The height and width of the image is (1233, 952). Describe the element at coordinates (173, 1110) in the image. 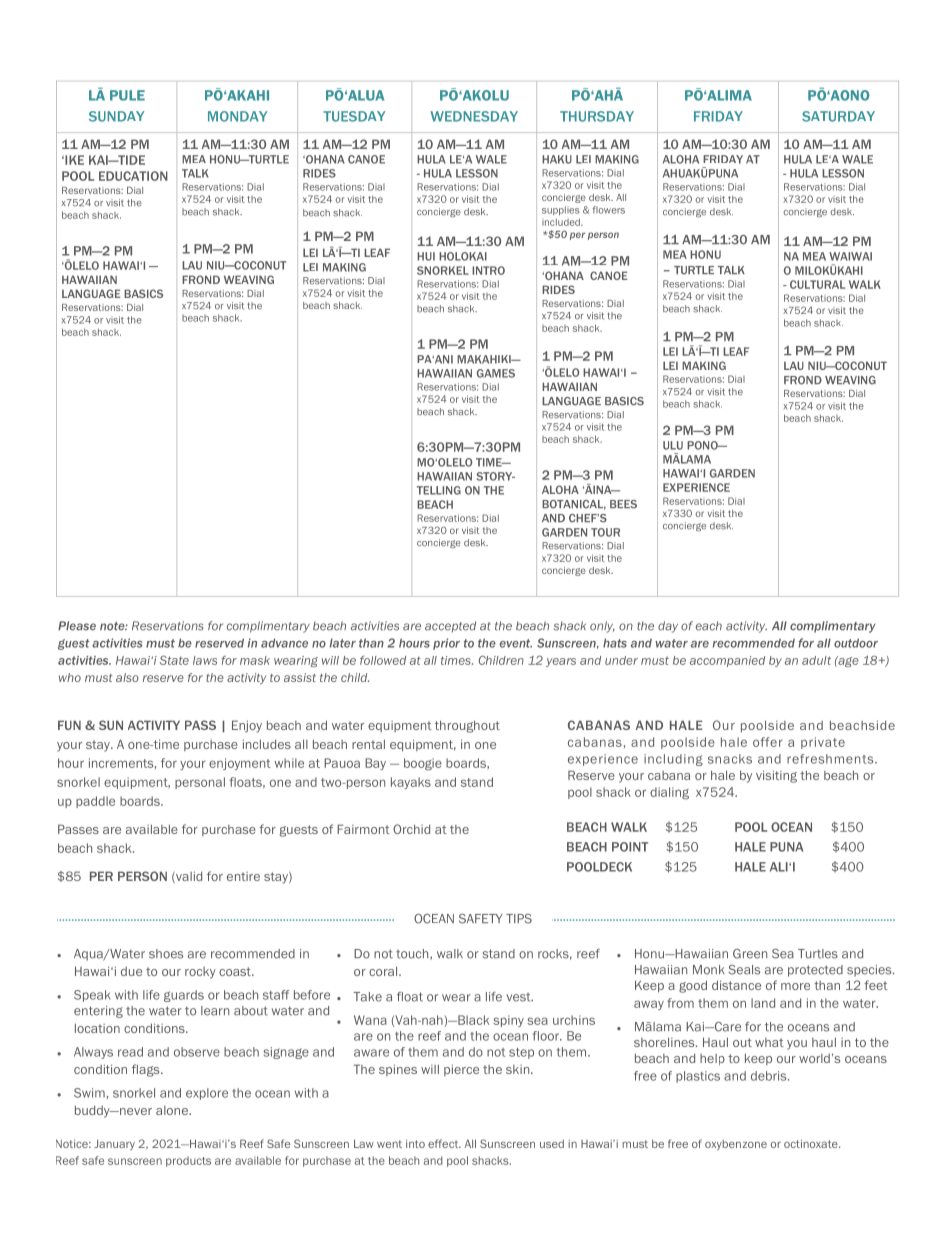

I see `alone` at that location.
